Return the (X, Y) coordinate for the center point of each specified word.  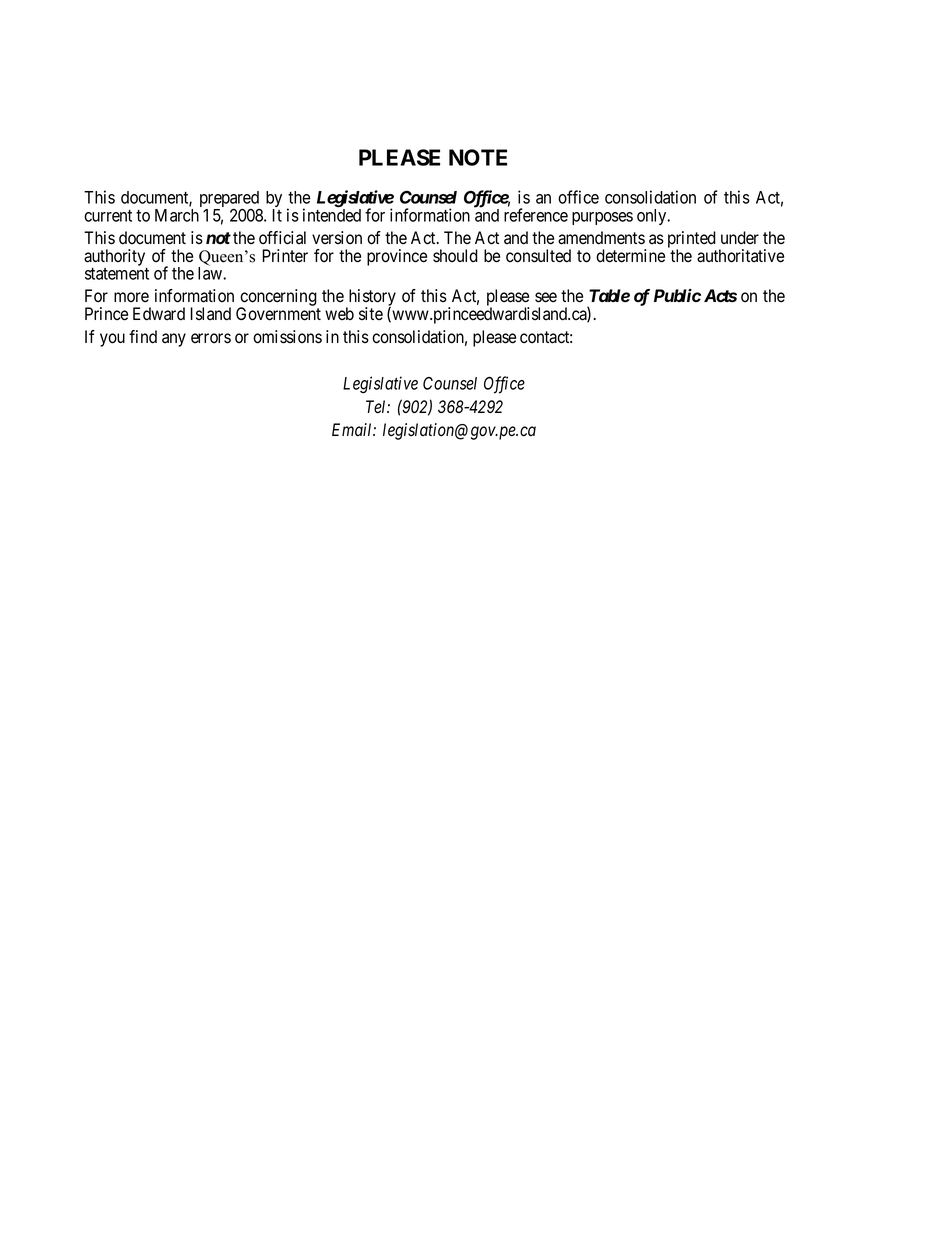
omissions (287, 337)
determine (630, 256)
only (653, 217)
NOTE (478, 157)
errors (211, 338)
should (455, 256)
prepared (230, 200)
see (546, 297)
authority (114, 257)
